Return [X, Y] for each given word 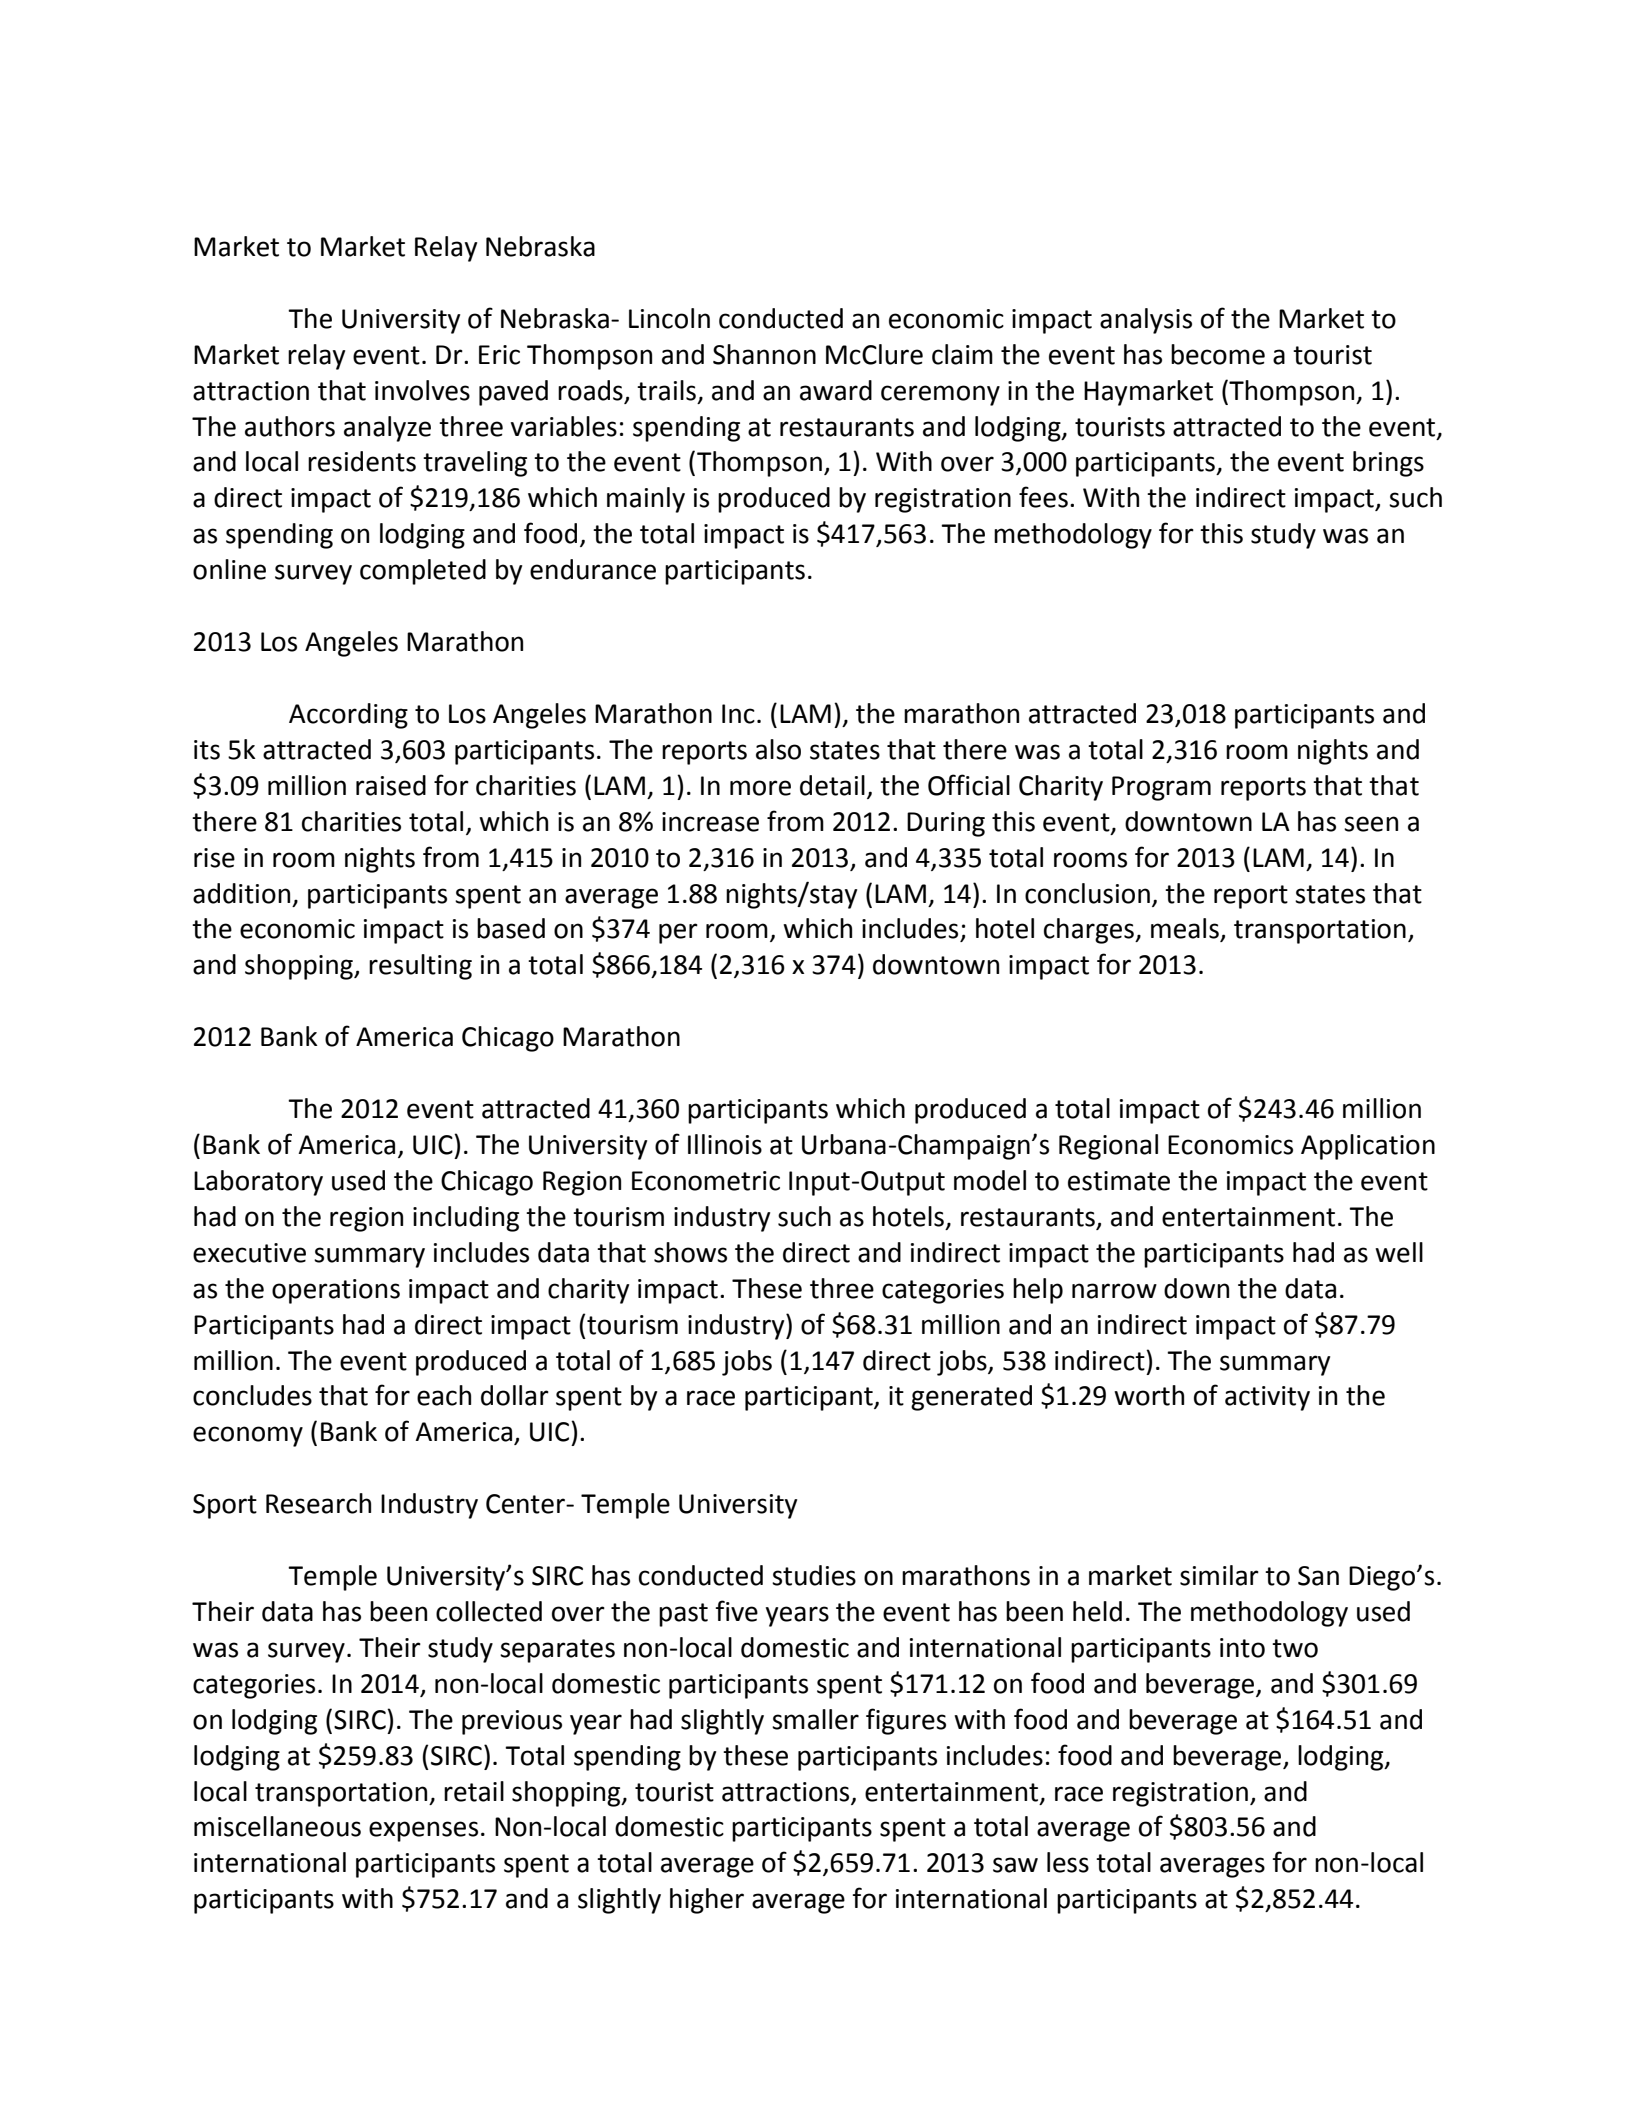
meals [1186, 929]
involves [422, 390]
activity [1267, 1398]
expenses [423, 1831]
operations [336, 1291]
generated [971, 1398]
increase [710, 822]
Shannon [764, 354]
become [1218, 354]
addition [241, 893]
